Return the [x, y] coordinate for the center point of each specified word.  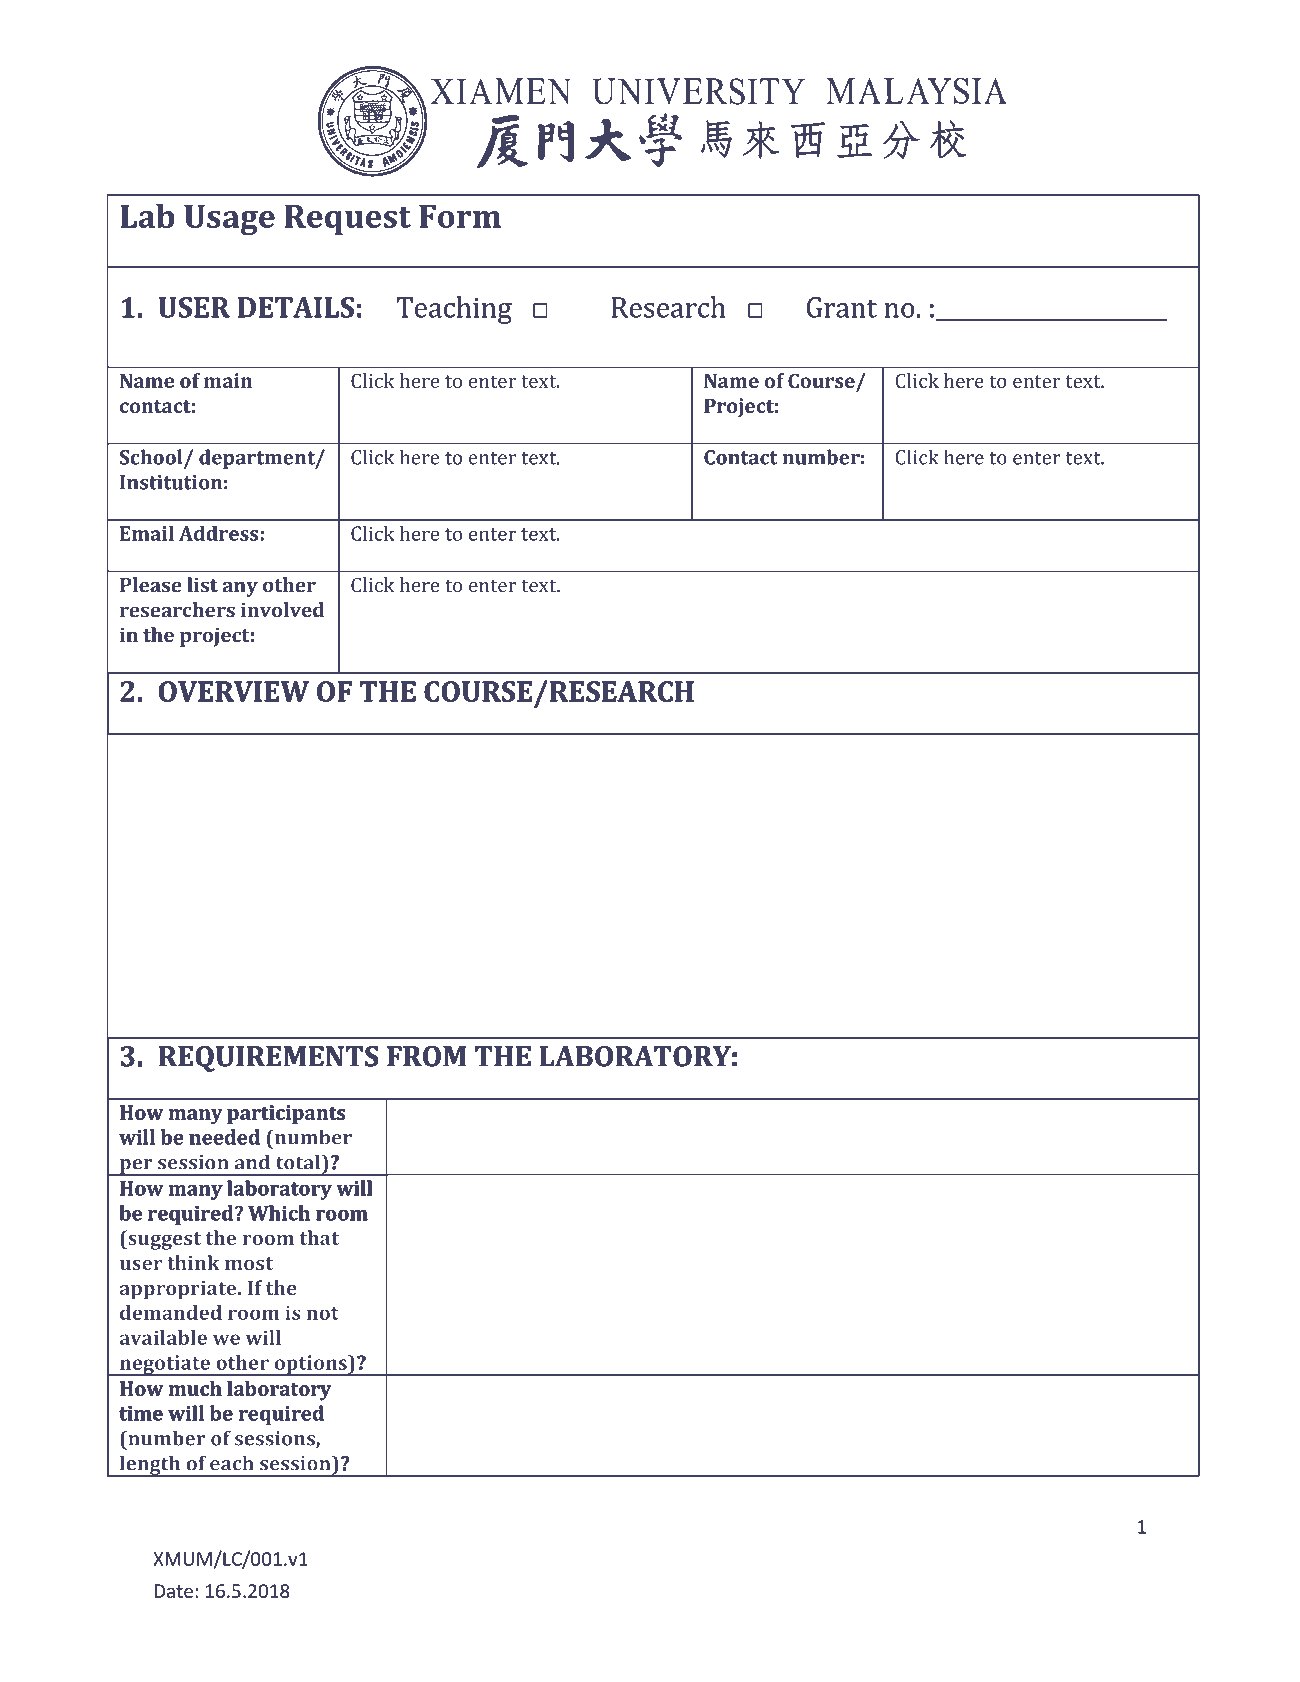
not [322, 1313]
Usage [229, 220]
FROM [426, 1056]
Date [173, 1591]
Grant [842, 307]
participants [286, 1114]
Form [460, 216]
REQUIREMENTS [268, 1059]
